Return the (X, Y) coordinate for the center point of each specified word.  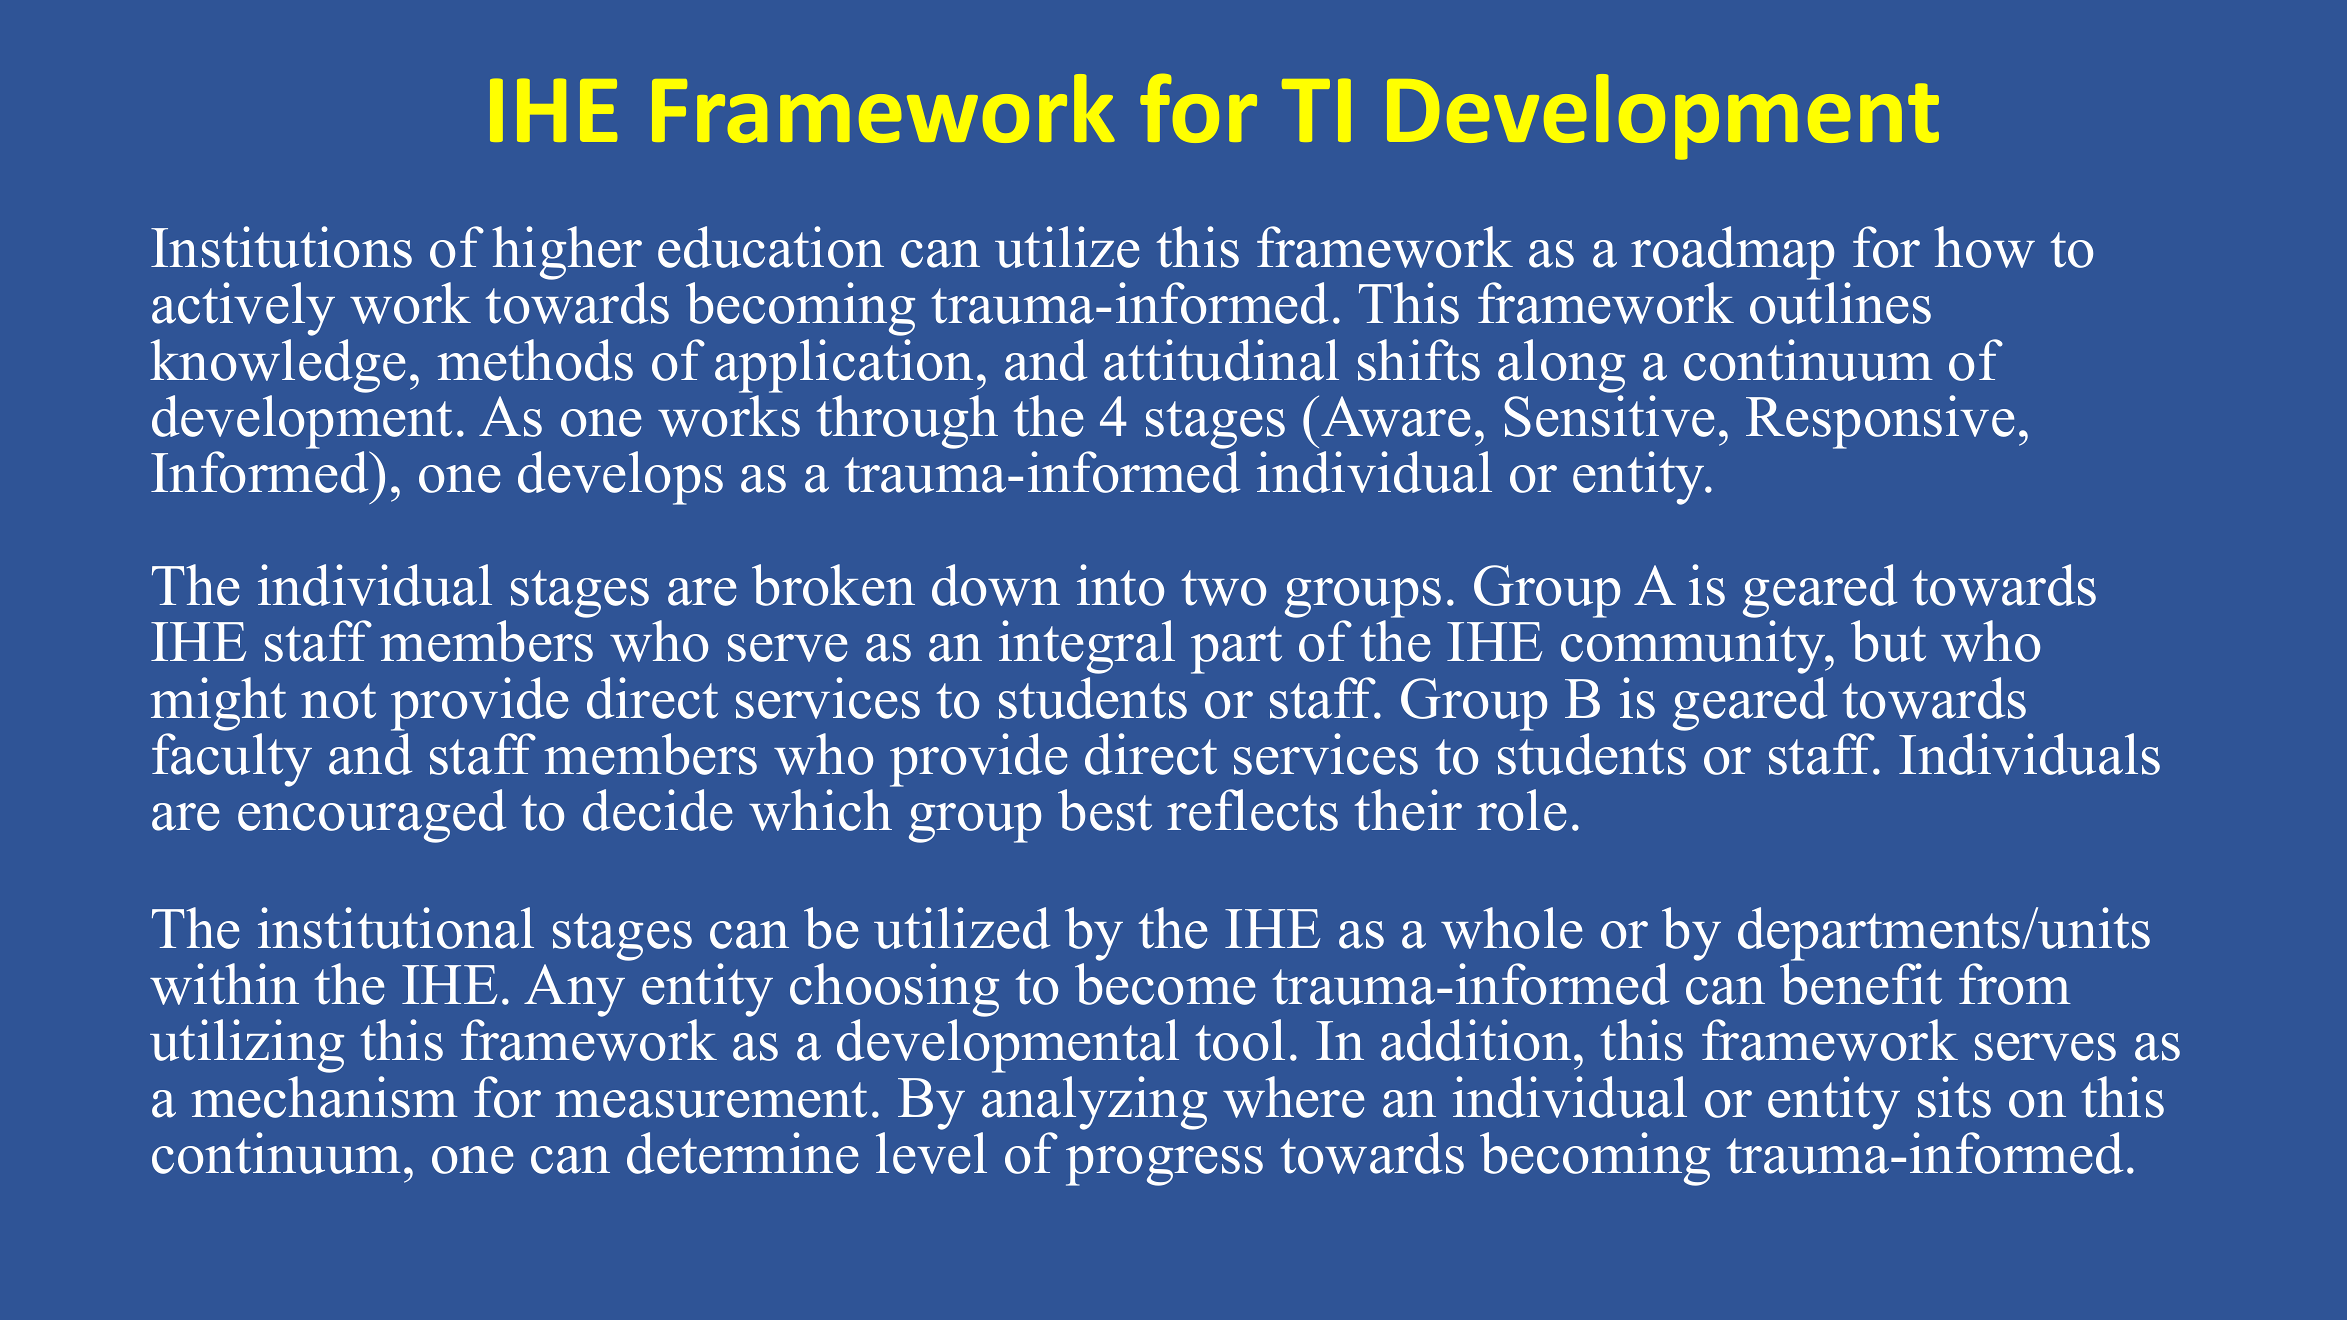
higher (568, 254)
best (1105, 810)
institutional (396, 928)
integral (1087, 647)
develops (620, 478)
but (1888, 641)
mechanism (324, 1097)
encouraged (372, 816)
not (338, 701)
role (1521, 810)
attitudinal (1221, 360)
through (907, 422)
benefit (1861, 984)
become (1165, 984)
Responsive (1880, 422)
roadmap (1732, 253)
